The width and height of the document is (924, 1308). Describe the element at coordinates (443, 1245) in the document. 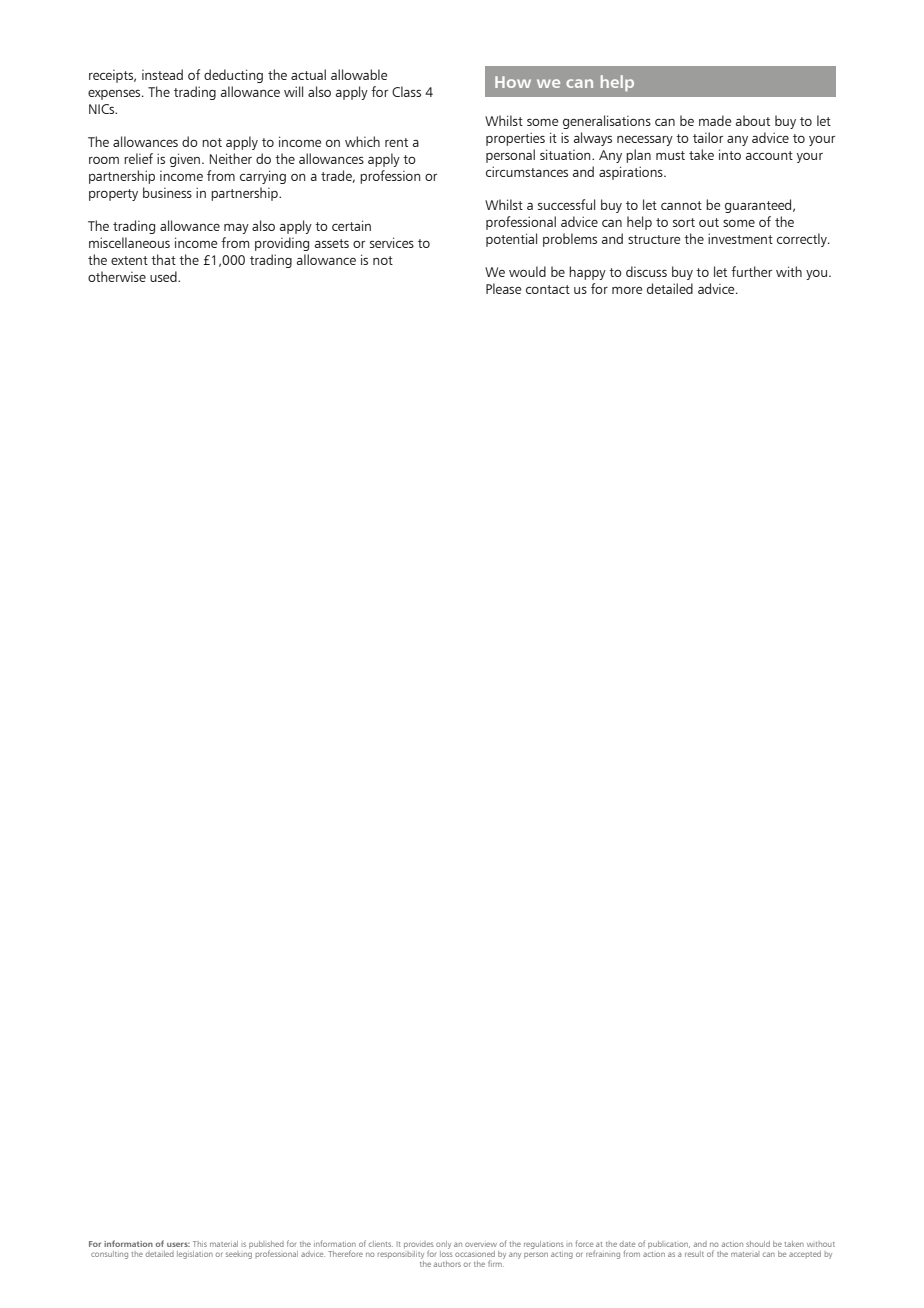

I see `only` at that location.
